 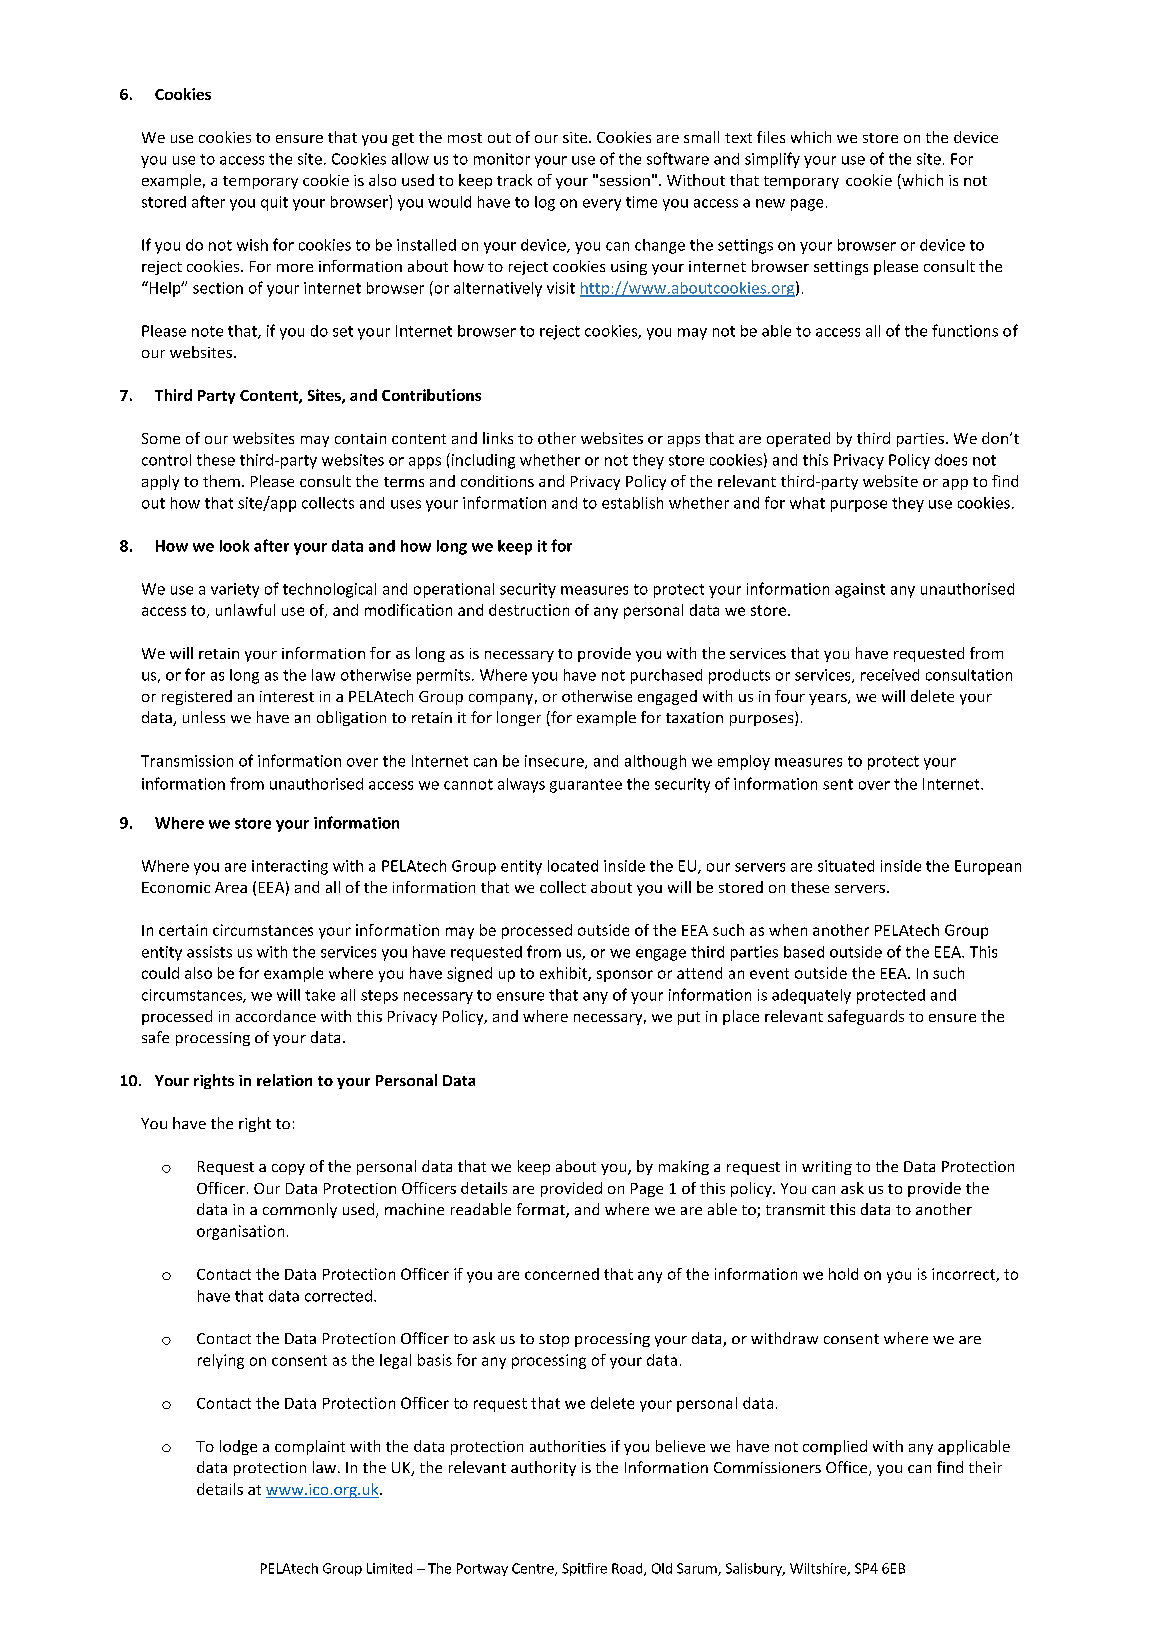 What do you see at coordinates (274, 203) in the screenshot?
I see `quit` at bounding box center [274, 203].
